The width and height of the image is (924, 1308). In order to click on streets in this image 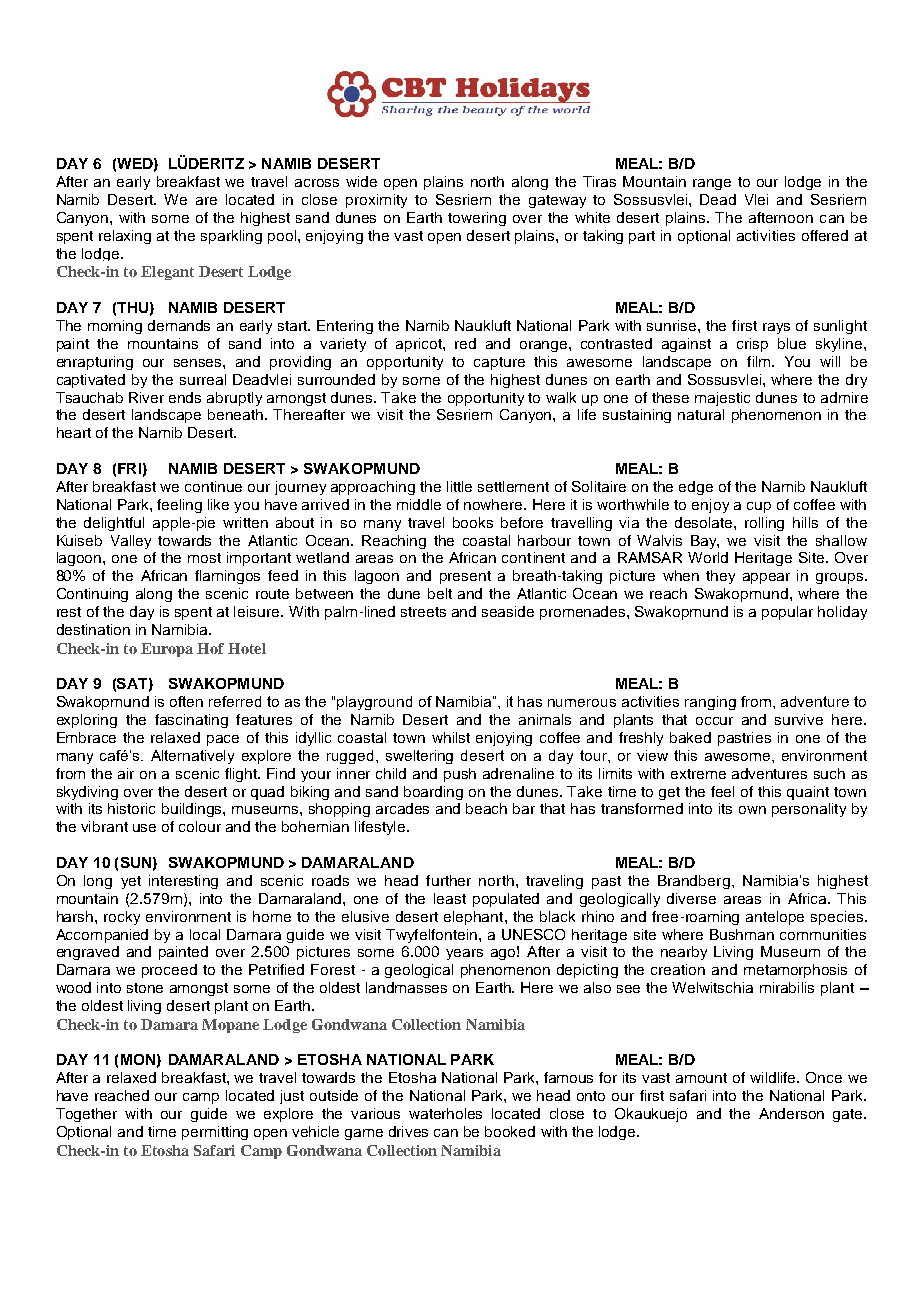, I will do `click(423, 612)`.
